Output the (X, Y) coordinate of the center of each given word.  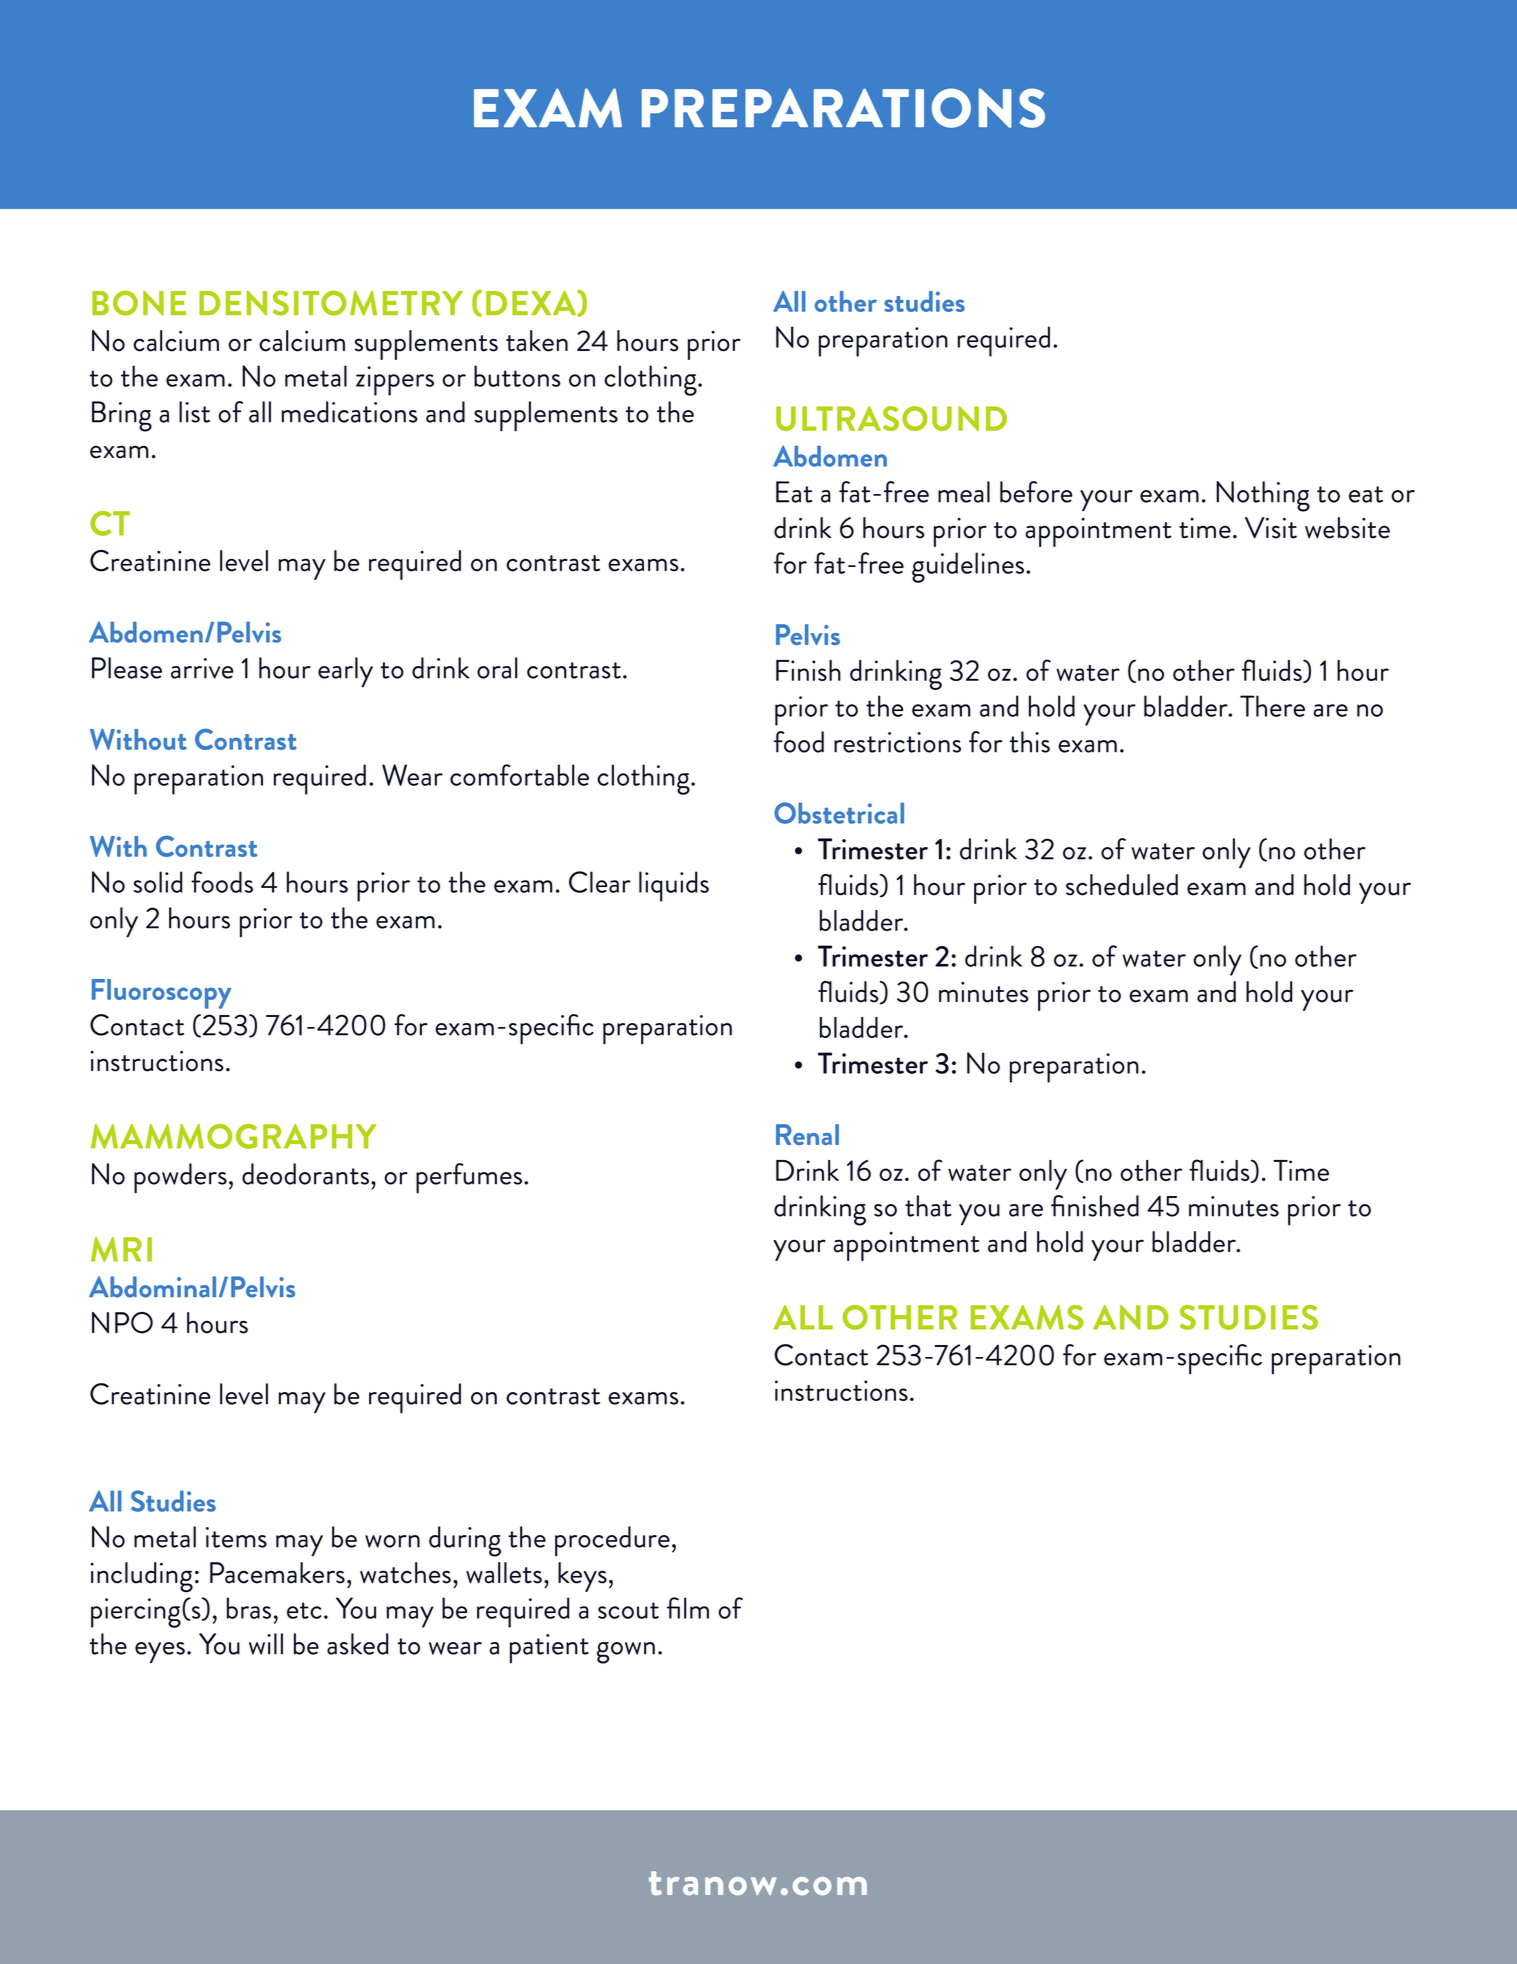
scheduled (1122, 885)
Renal (807, 1134)
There (1272, 706)
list (194, 412)
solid (158, 882)
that (928, 1206)
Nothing (1263, 496)
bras (249, 1608)
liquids (674, 886)
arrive (202, 668)
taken (537, 341)
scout (628, 1610)
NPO (122, 1323)
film (688, 1608)
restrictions (897, 742)
